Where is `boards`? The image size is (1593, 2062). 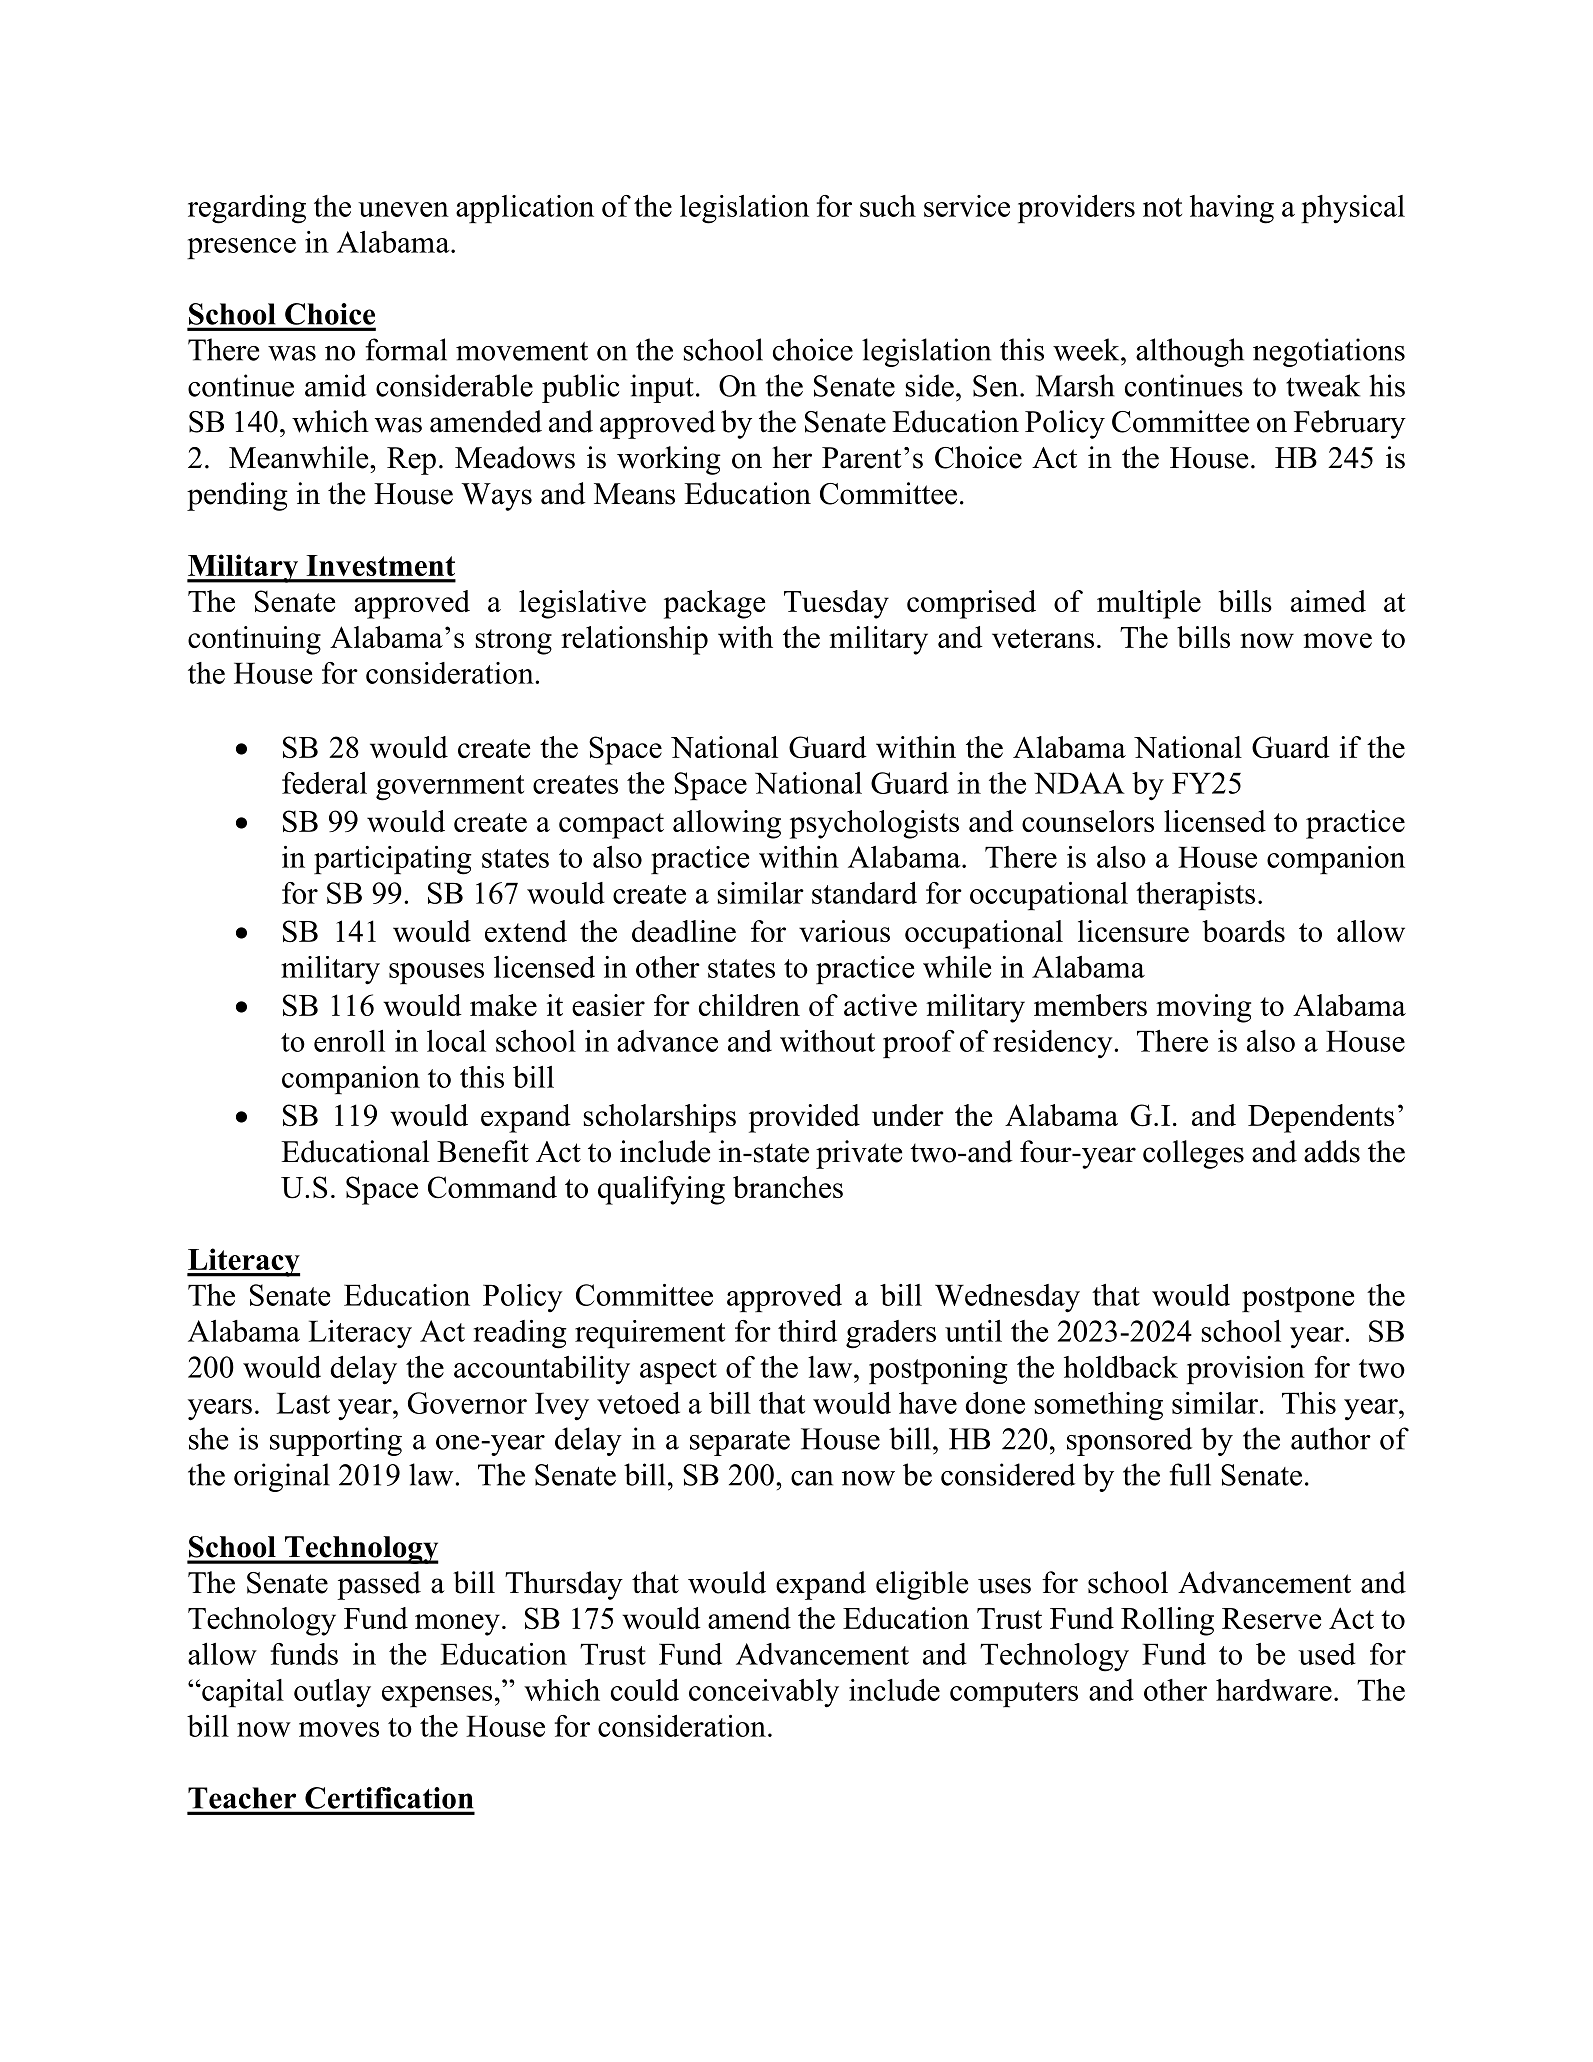 boards is located at coordinates (1243, 931).
